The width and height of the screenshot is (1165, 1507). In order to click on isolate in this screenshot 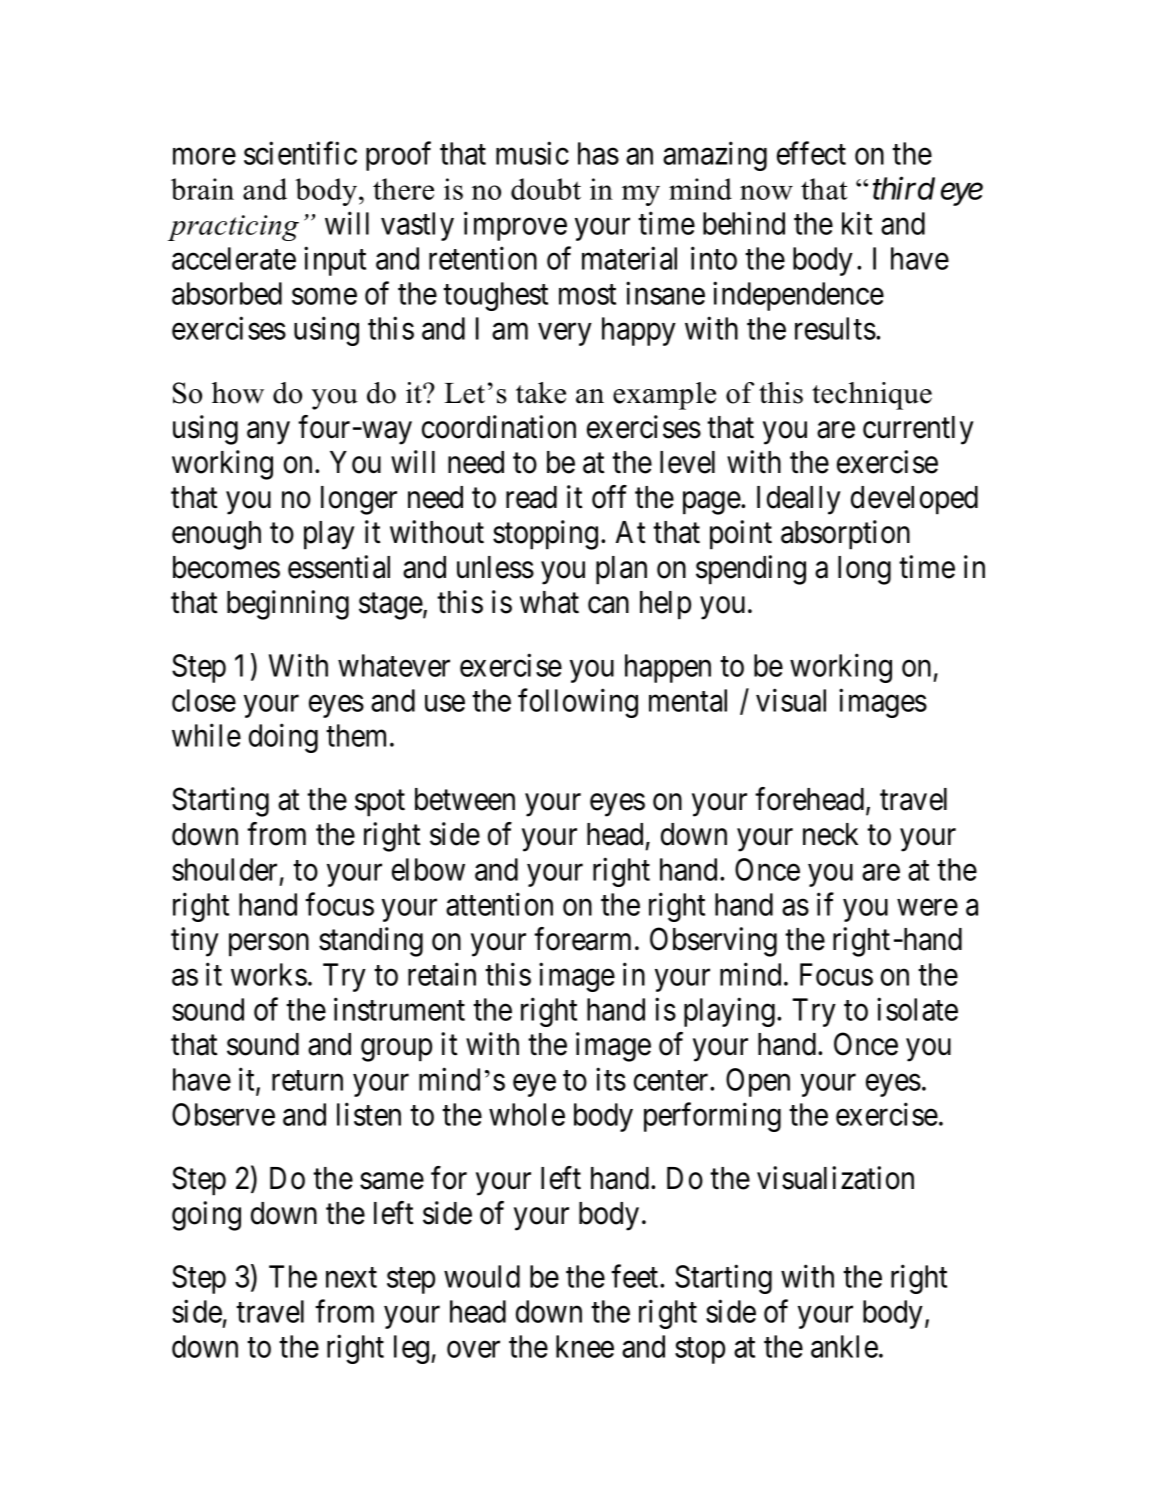, I will do `click(917, 1009)`.
